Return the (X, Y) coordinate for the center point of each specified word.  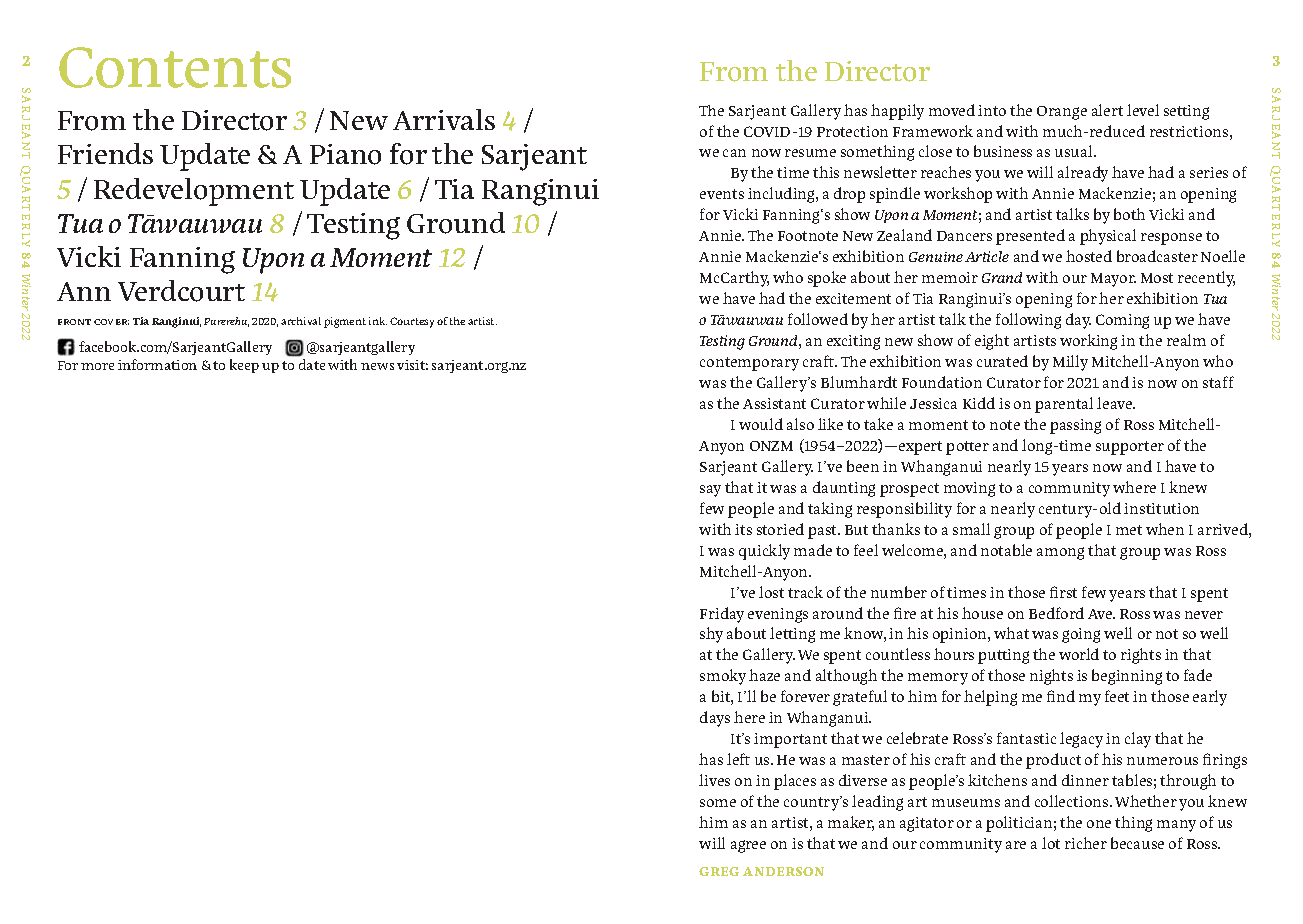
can (734, 153)
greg (719, 871)
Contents (175, 67)
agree (748, 846)
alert (1107, 110)
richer (1086, 843)
